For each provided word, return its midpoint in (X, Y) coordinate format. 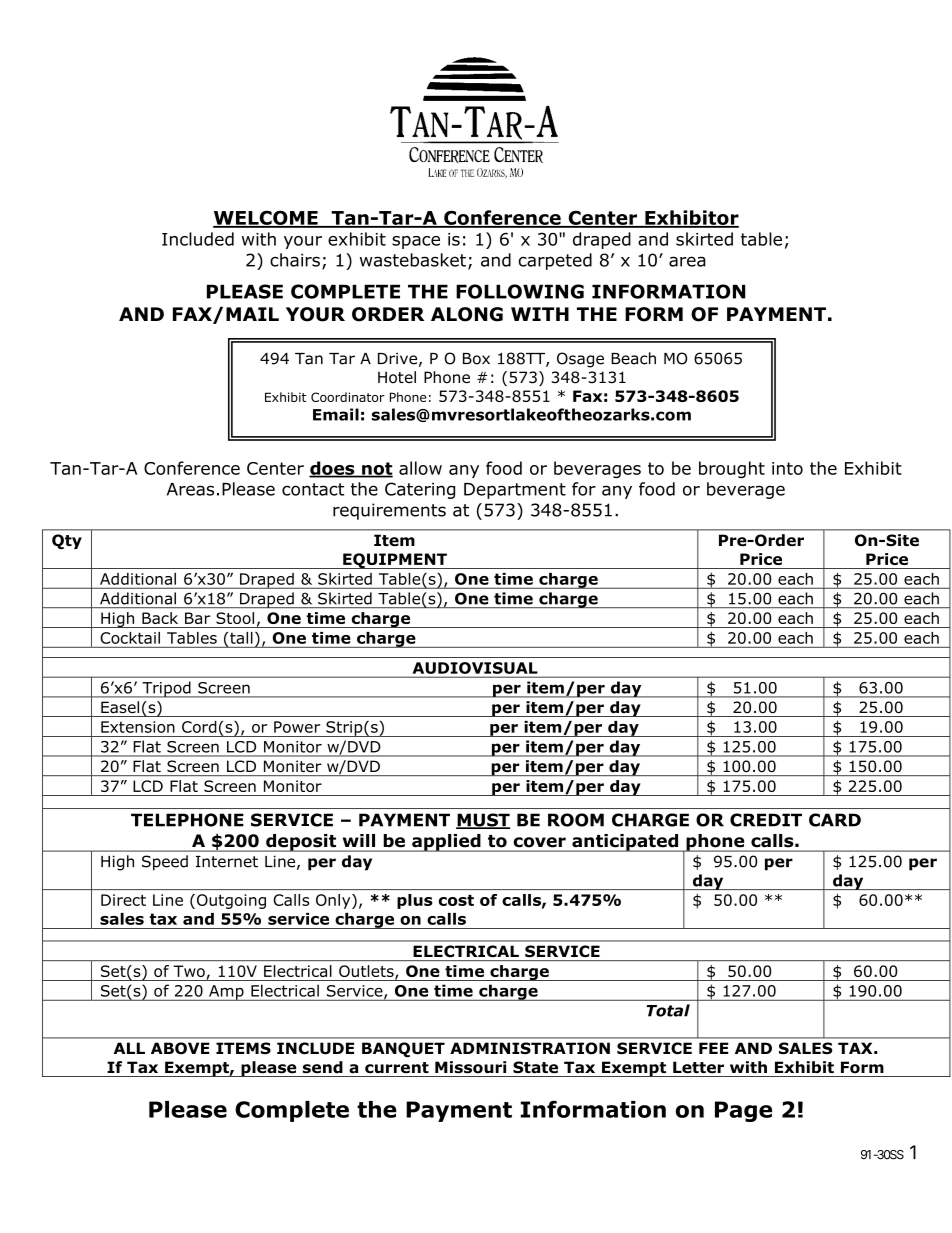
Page (743, 1111)
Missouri (471, 1067)
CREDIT (766, 820)
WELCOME (266, 218)
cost (456, 900)
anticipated (625, 843)
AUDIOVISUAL (475, 668)
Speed (165, 863)
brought (732, 469)
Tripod (166, 689)
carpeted (555, 261)
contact (313, 489)
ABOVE (180, 1048)
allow (420, 468)
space (416, 242)
